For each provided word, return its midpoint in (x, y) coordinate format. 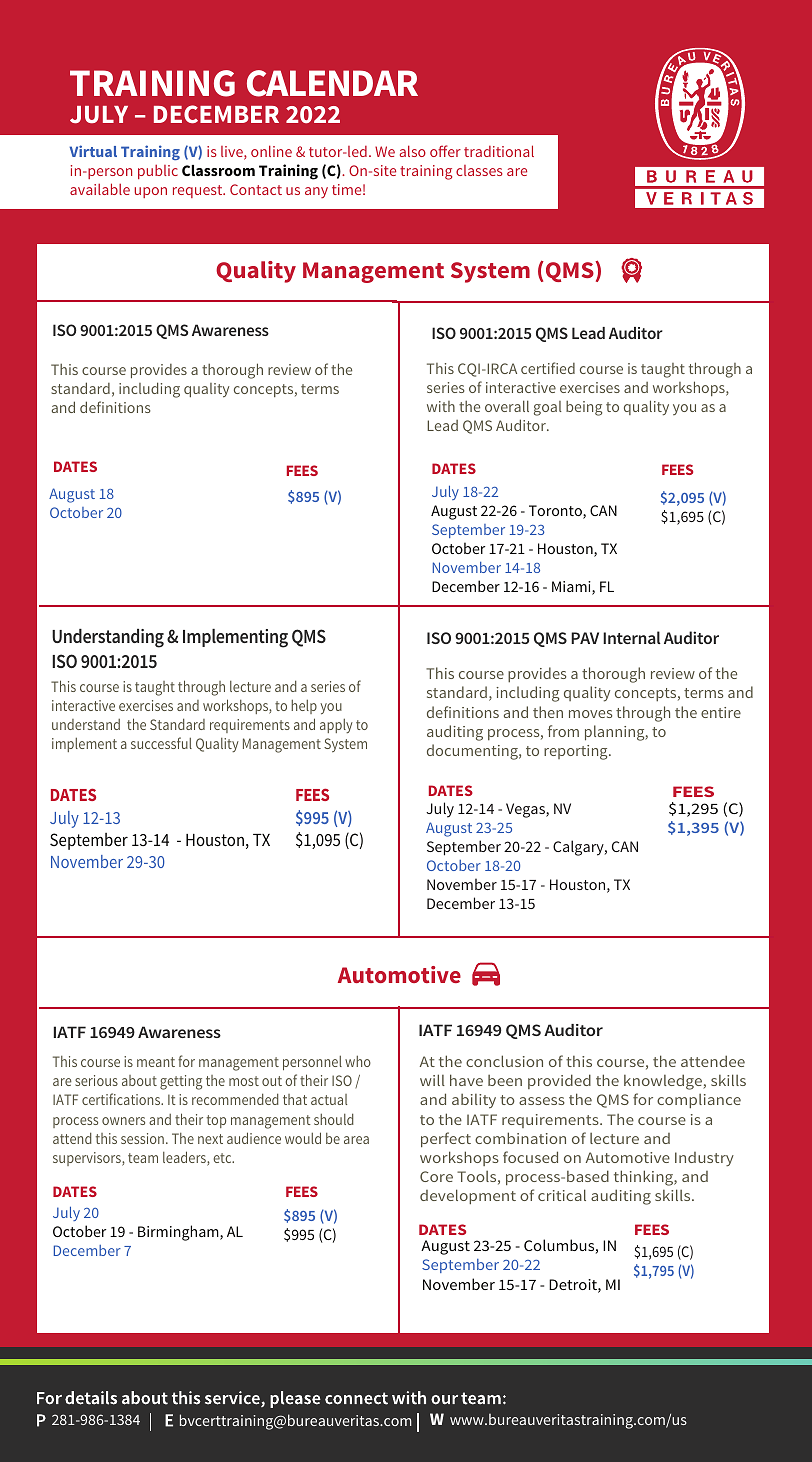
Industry (704, 1159)
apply (336, 725)
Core (436, 1176)
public (158, 171)
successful (161, 743)
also (413, 151)
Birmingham (179, 1233)
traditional (499, 151)
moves (590, 714)
